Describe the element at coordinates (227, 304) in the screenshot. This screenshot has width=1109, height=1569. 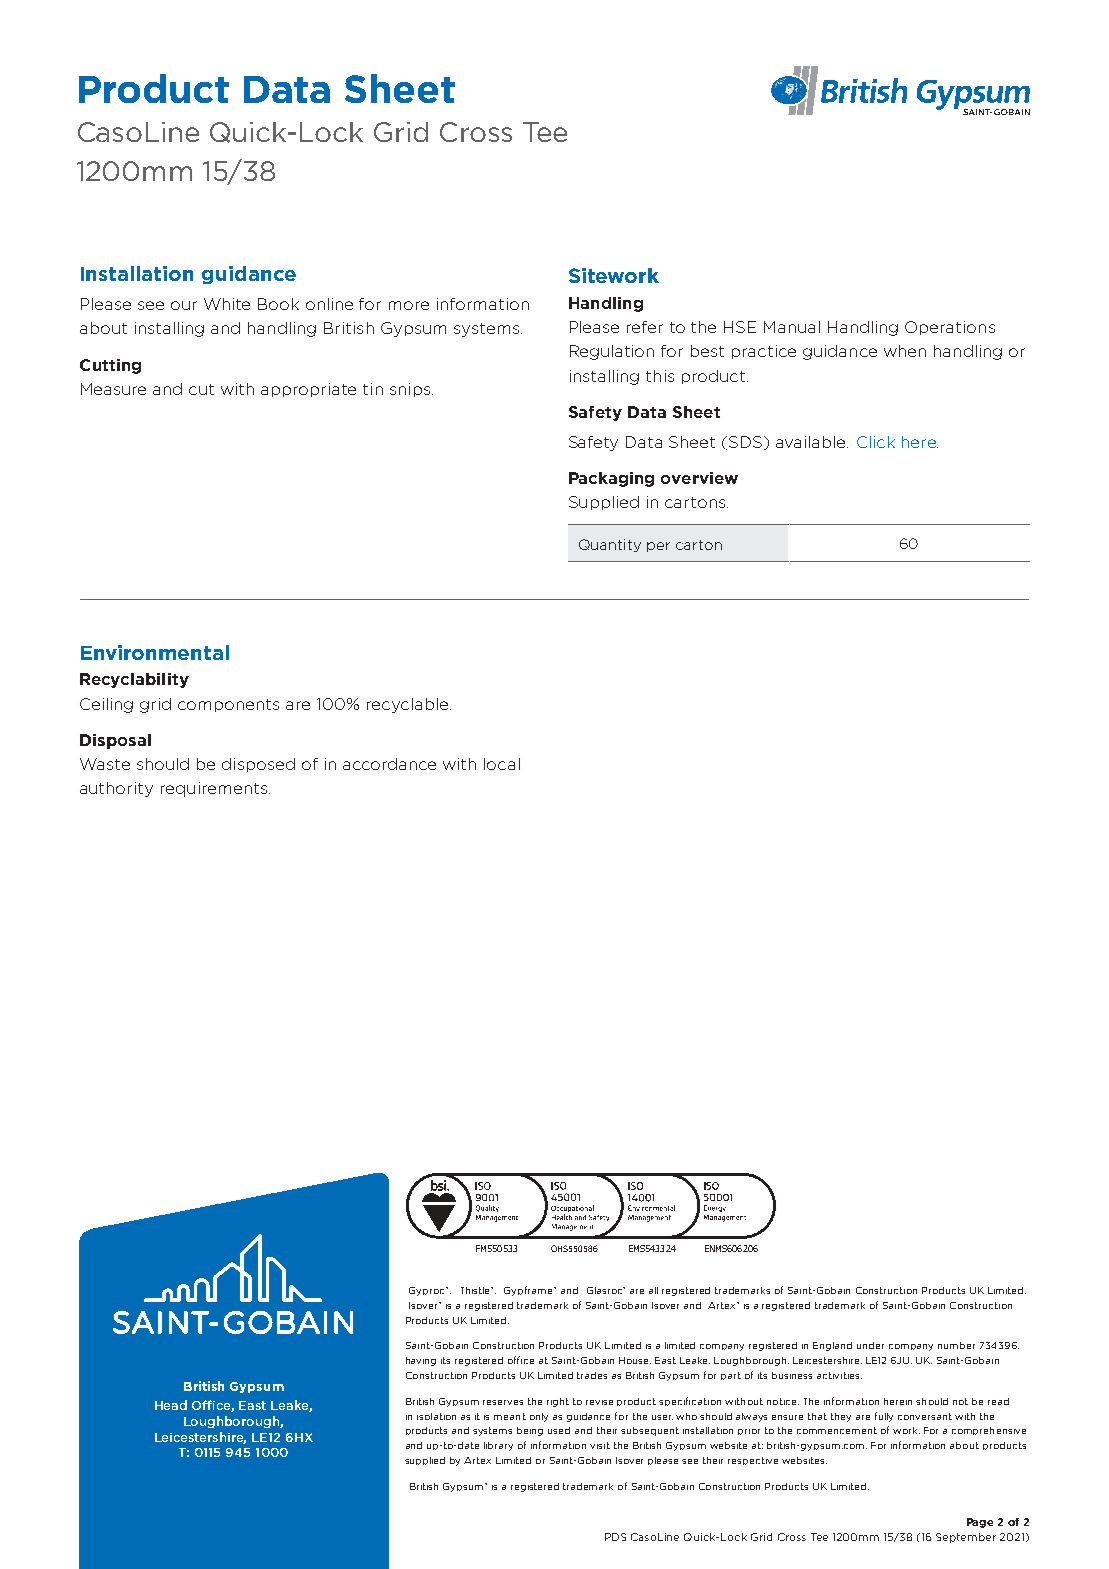
I see `White` at that location.
